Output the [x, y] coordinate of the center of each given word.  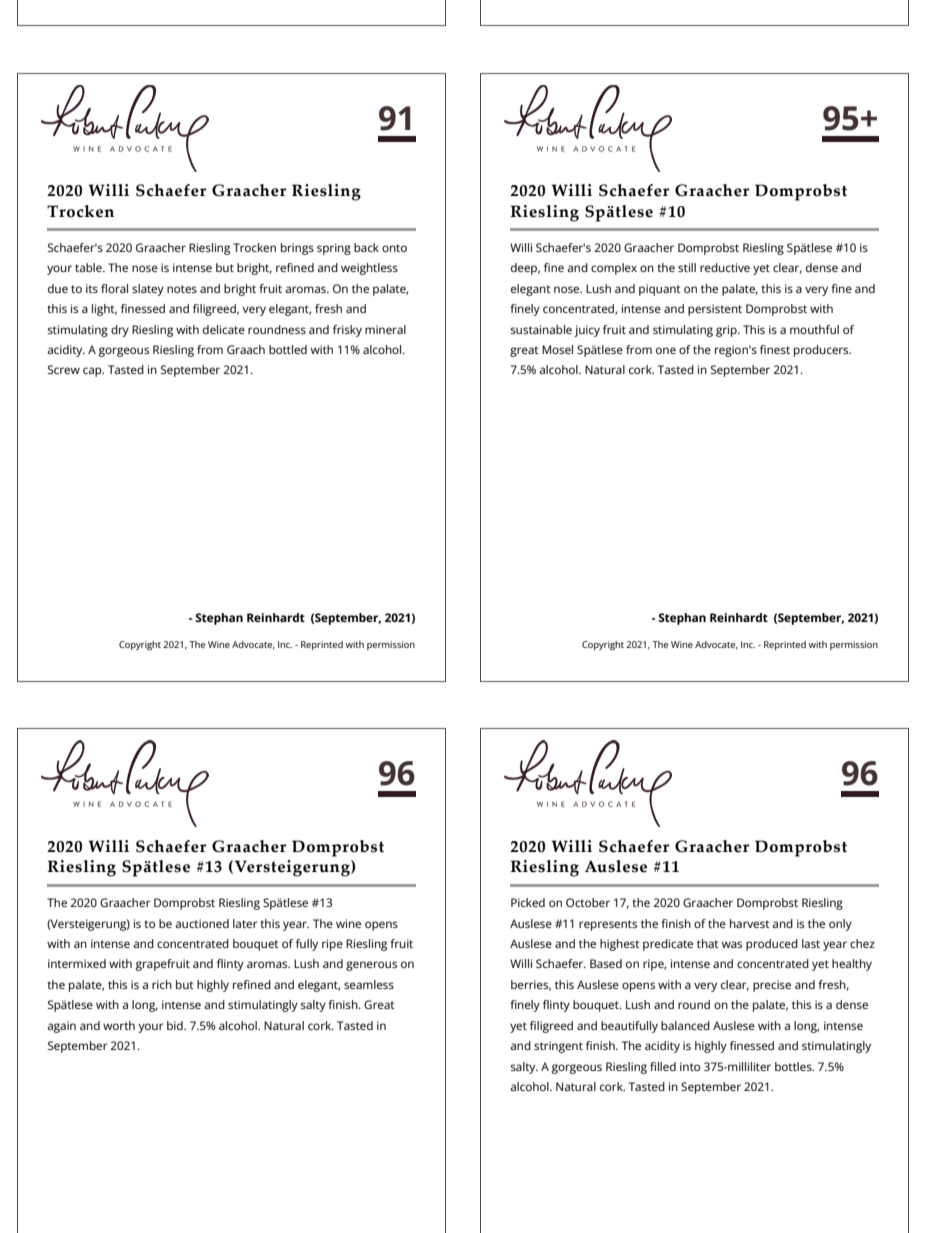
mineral [385, 329]
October [588, 902]
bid [176, 1025]
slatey [148, 290]
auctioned [202, 923]
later [245, 923]
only [840, 925]
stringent [558, 1047]
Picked [528, 902]
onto [394, 248]
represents [608, 925]
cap [93, 372]
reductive [725, 267]
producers [822, 351]
